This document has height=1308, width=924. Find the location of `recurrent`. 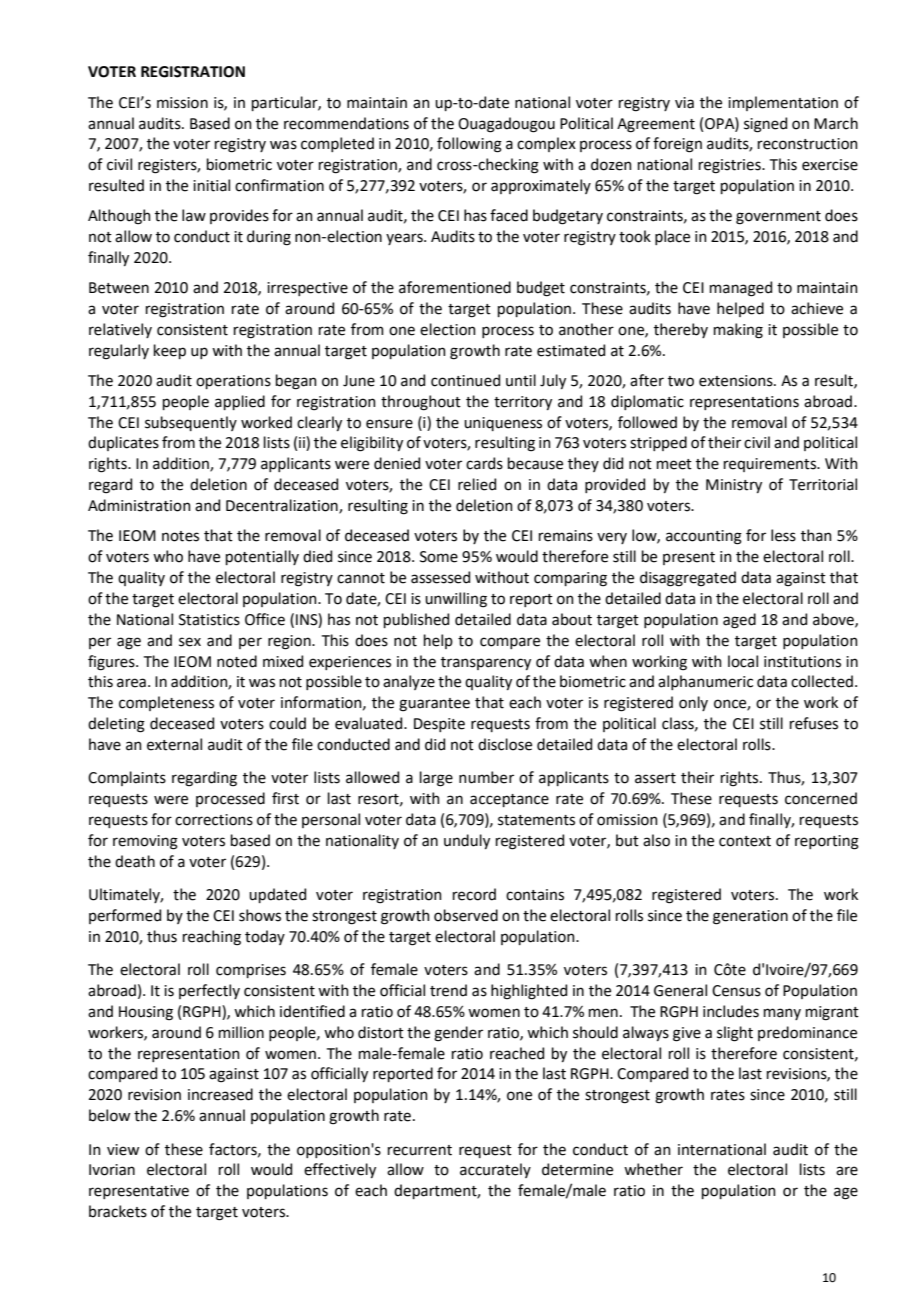

recurrent is located at coordinates (420, 1150).
